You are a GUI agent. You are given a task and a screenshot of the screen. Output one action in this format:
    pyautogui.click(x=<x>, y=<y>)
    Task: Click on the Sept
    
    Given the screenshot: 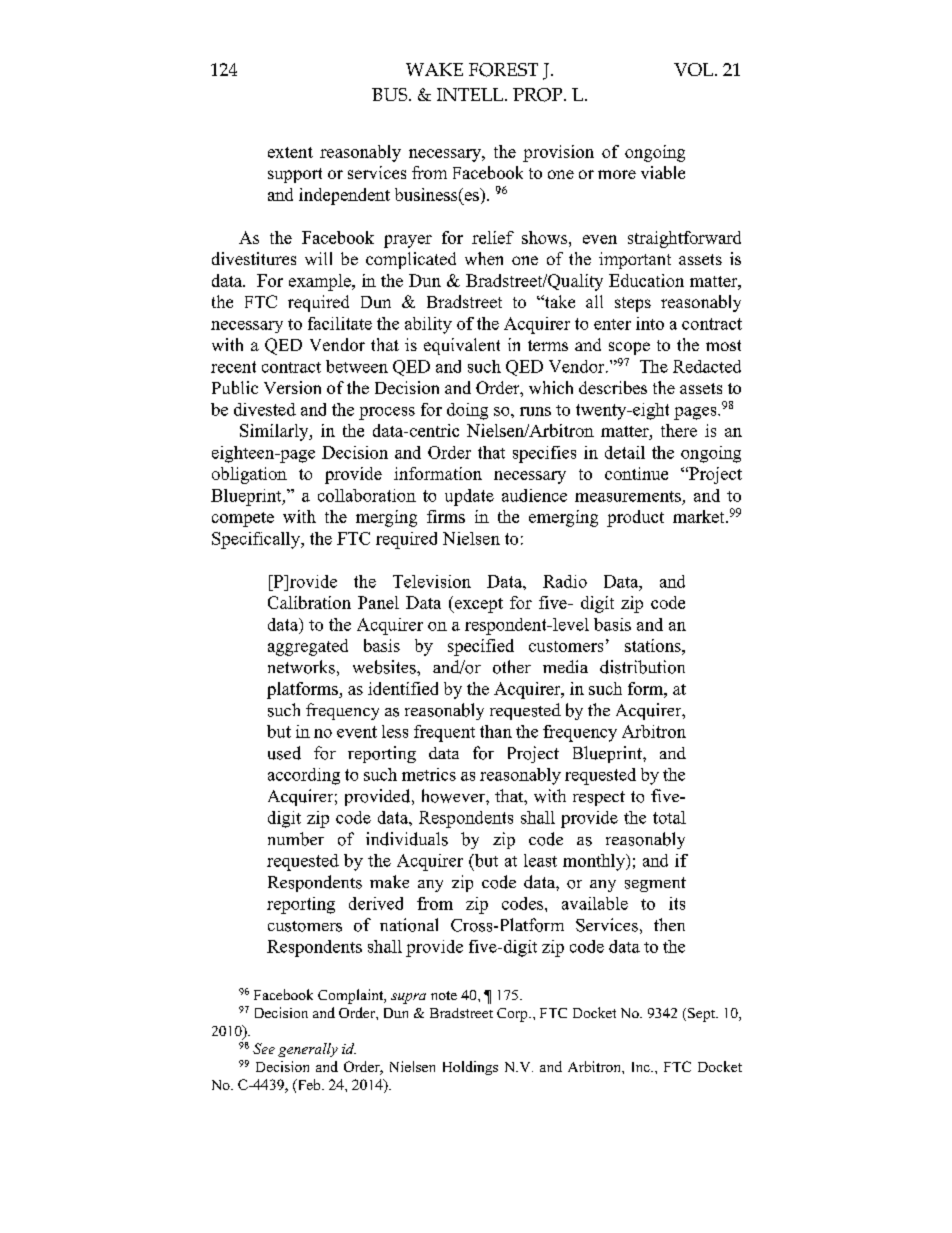 What is the action you would take?
    pyautogui.click(x=702, y=1015)
